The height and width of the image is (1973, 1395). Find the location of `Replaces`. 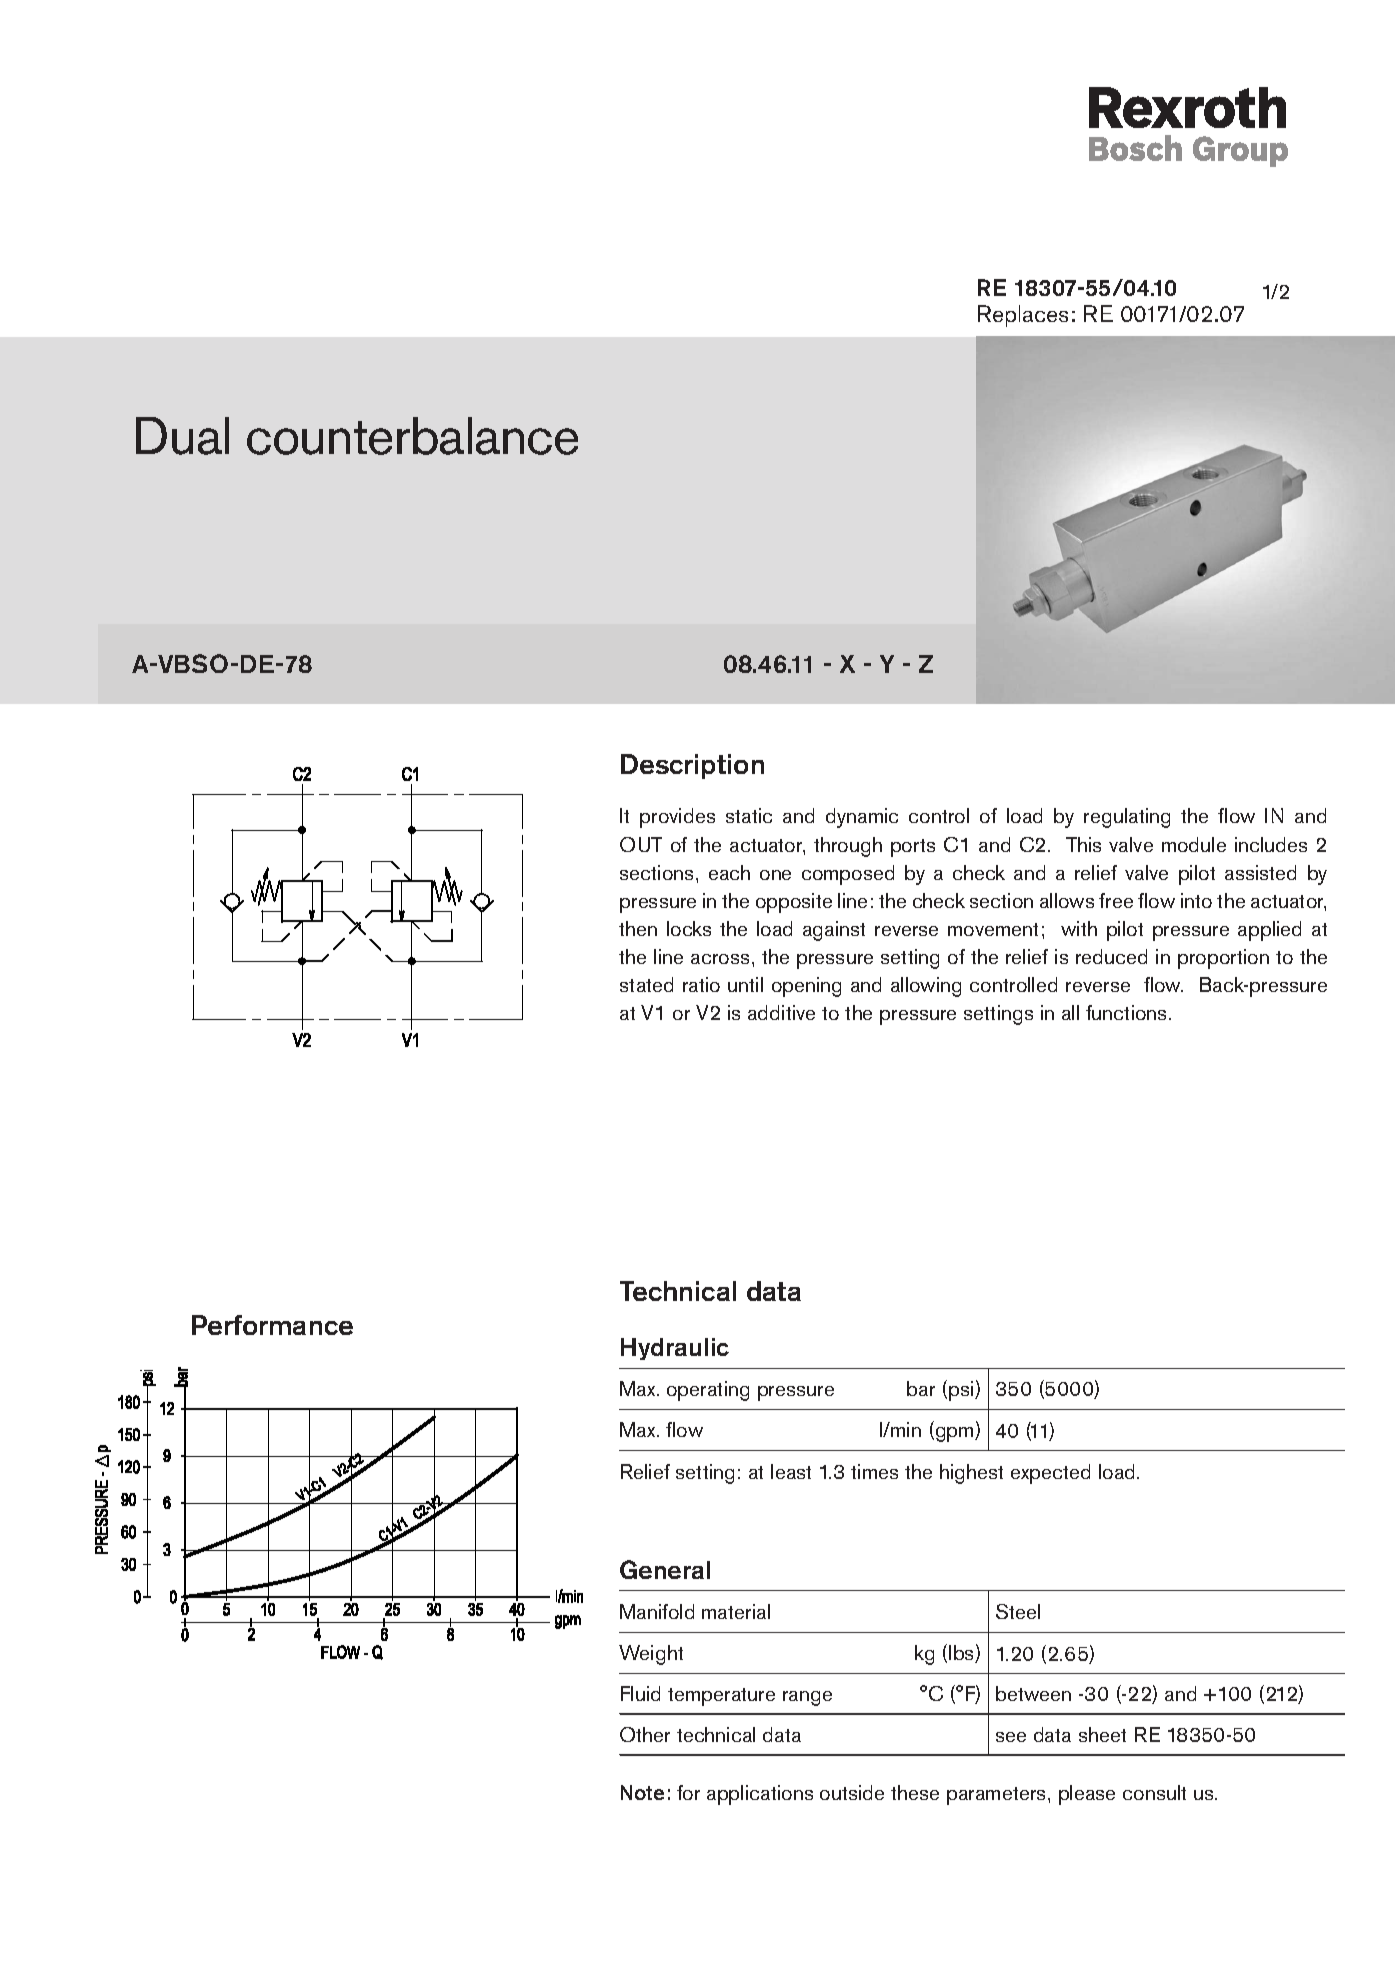

Replaces is located at coordinates (1023, 316).
